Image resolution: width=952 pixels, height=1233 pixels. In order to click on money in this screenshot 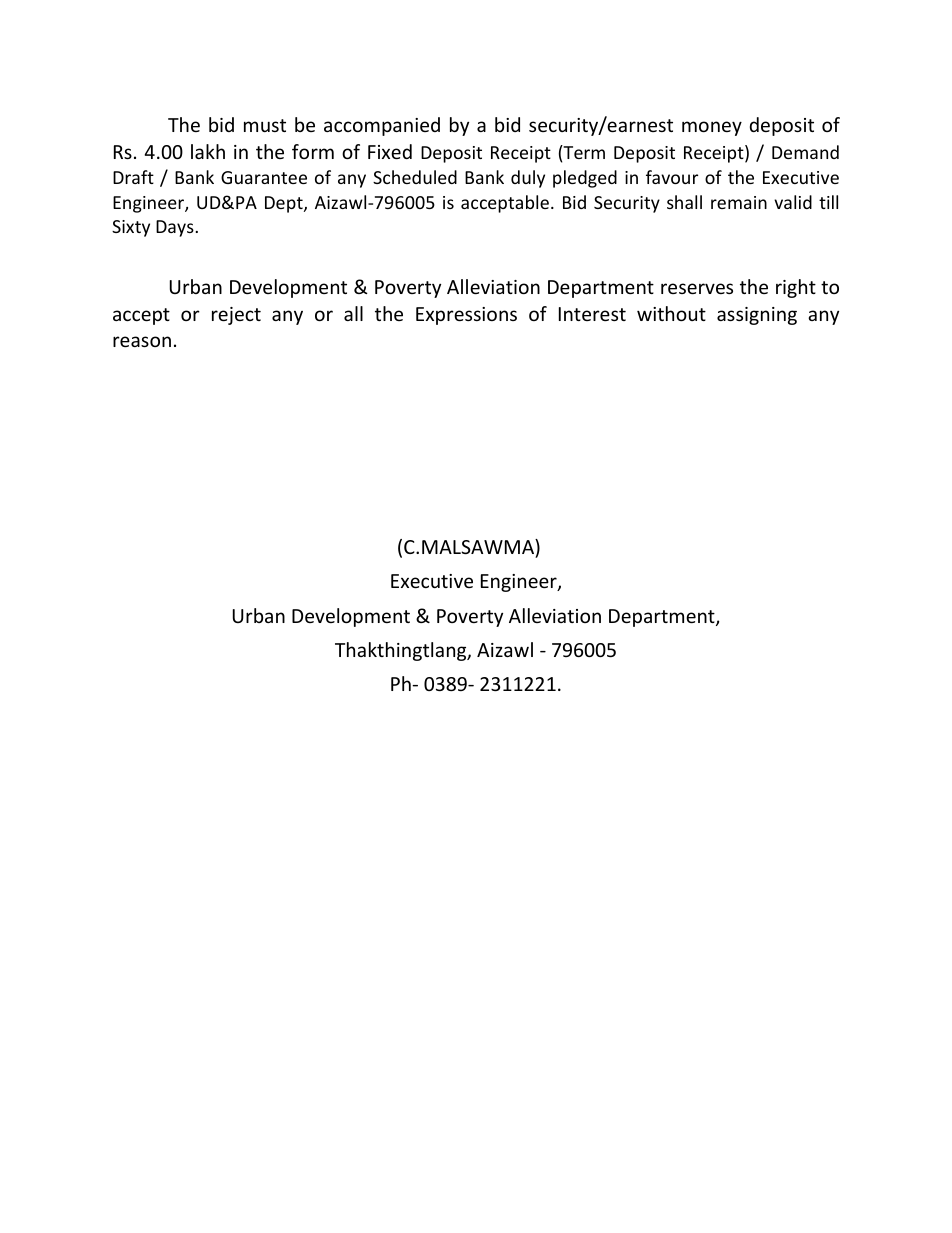, I will do `click(712, 128)`.
